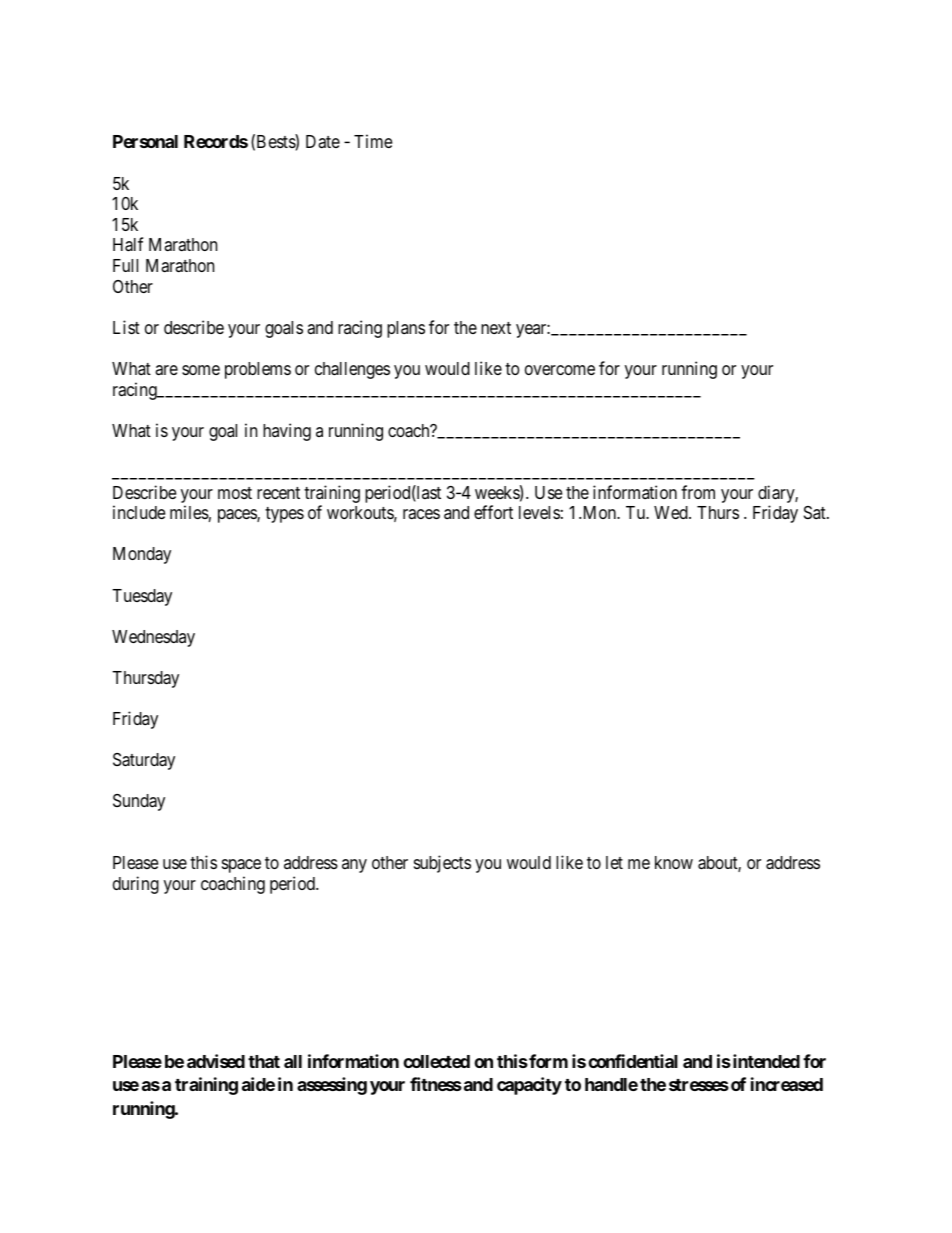 The height and width of the screenshot is (1233, 952). Describe the element at coordinates (698, 492) in the screenshot. I see `from` at that location.
